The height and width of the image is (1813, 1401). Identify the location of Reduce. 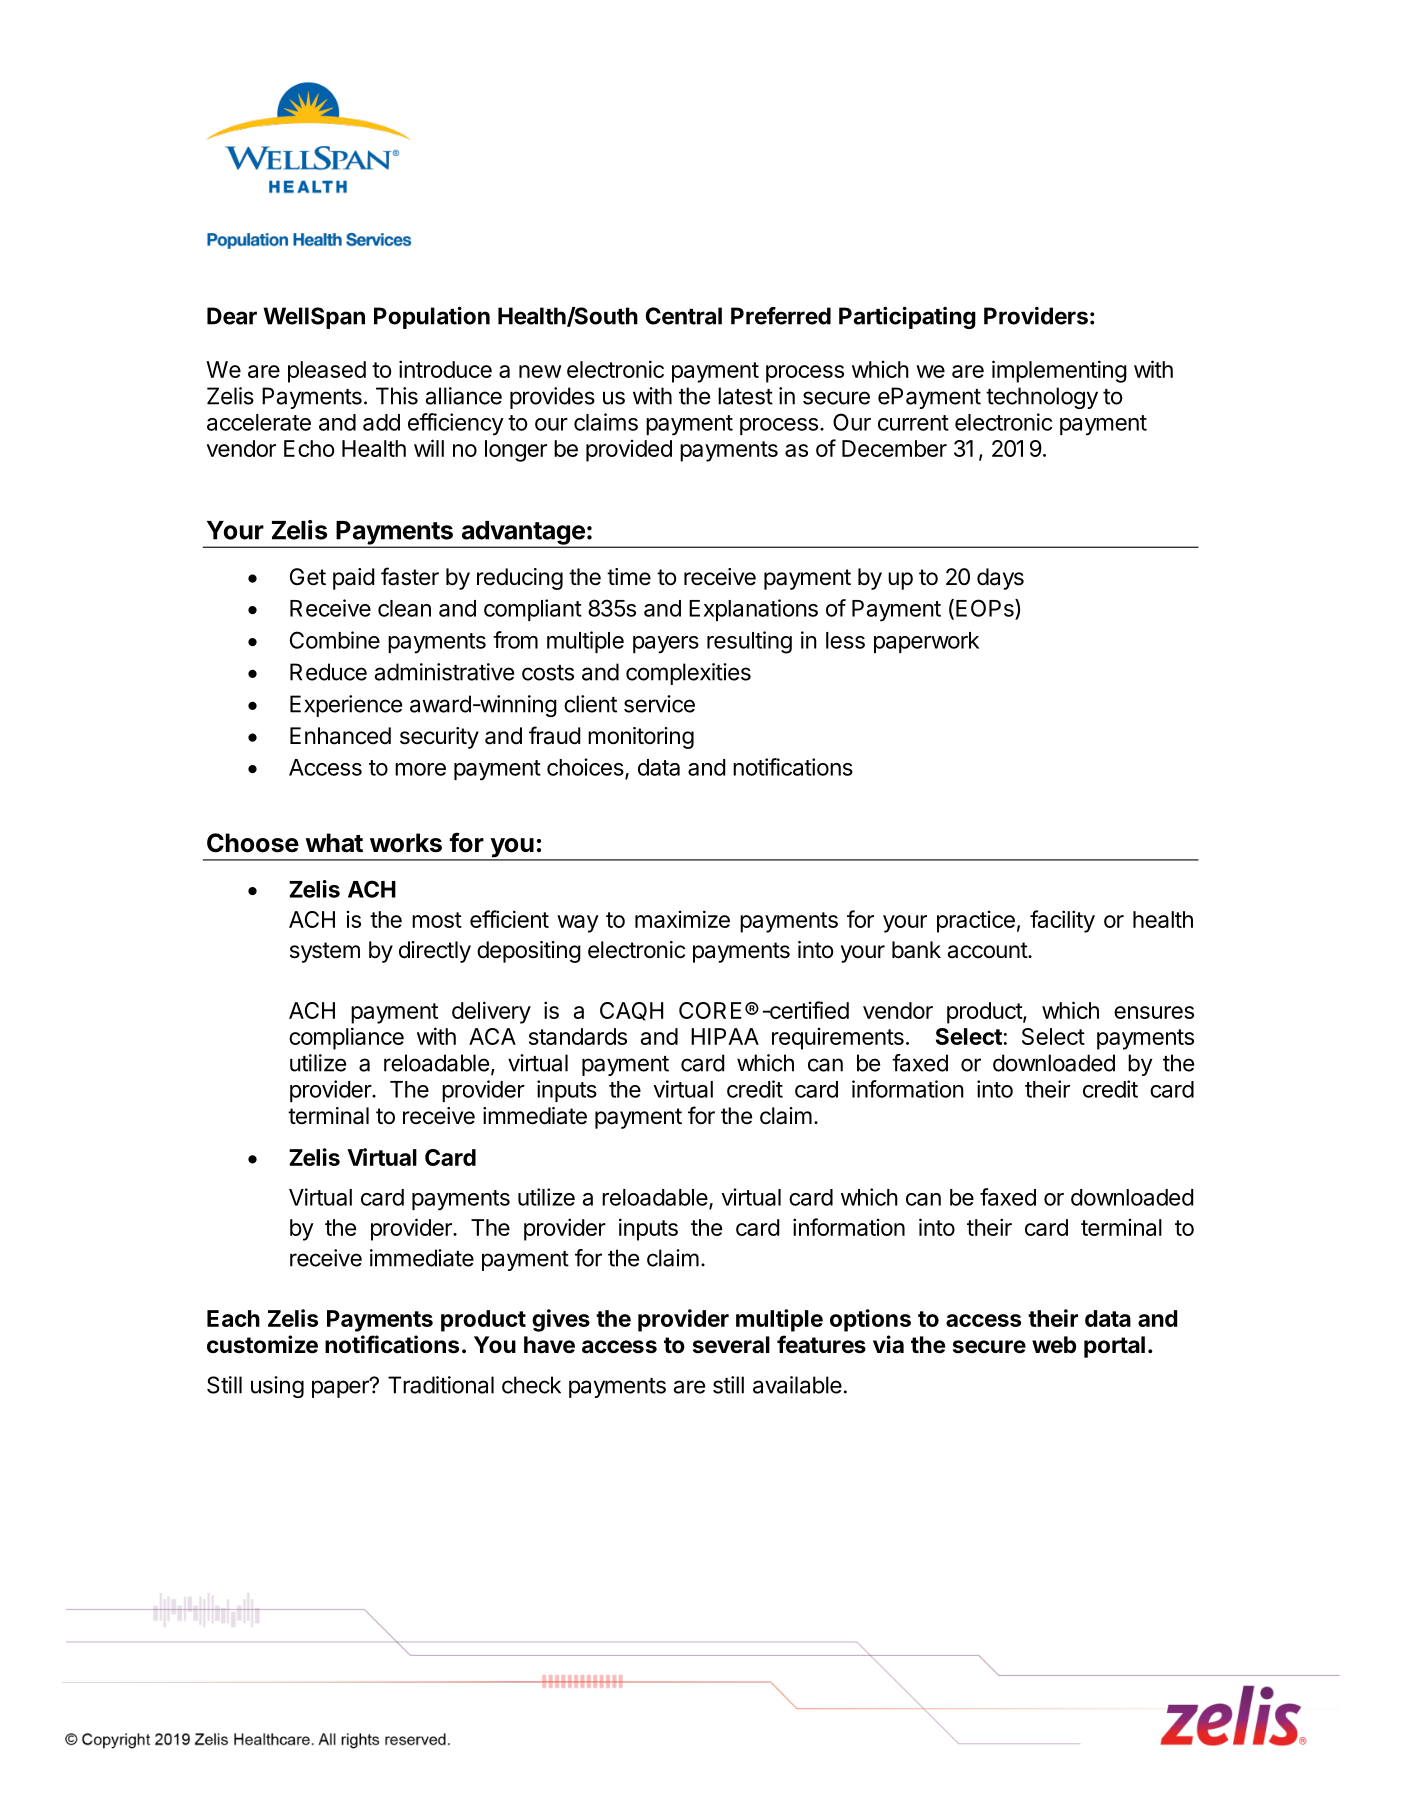
(328, 672).
